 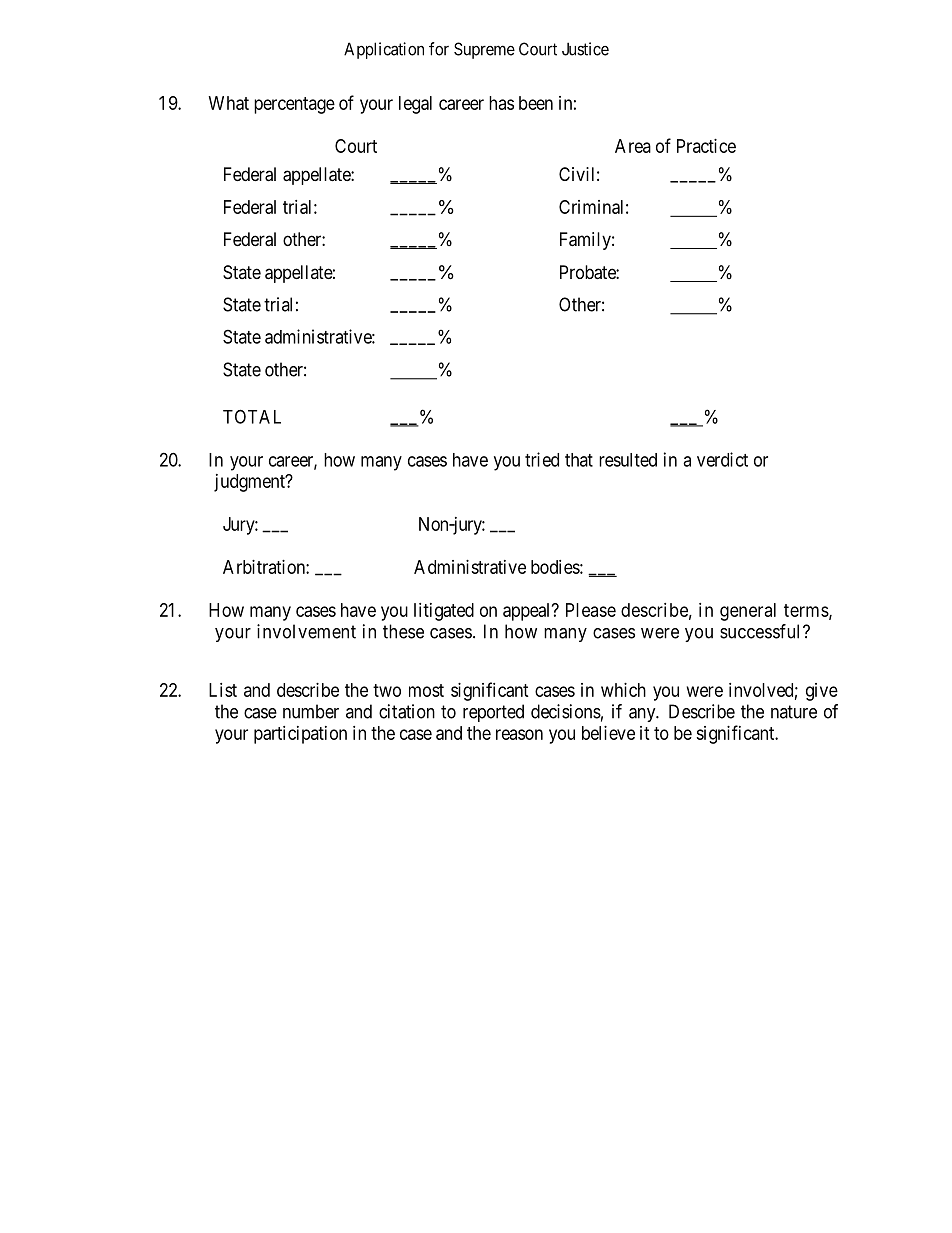 What do you see at coordinates (722, 459) in the image?
I see `verdict` at bounding box center [722, 459].
